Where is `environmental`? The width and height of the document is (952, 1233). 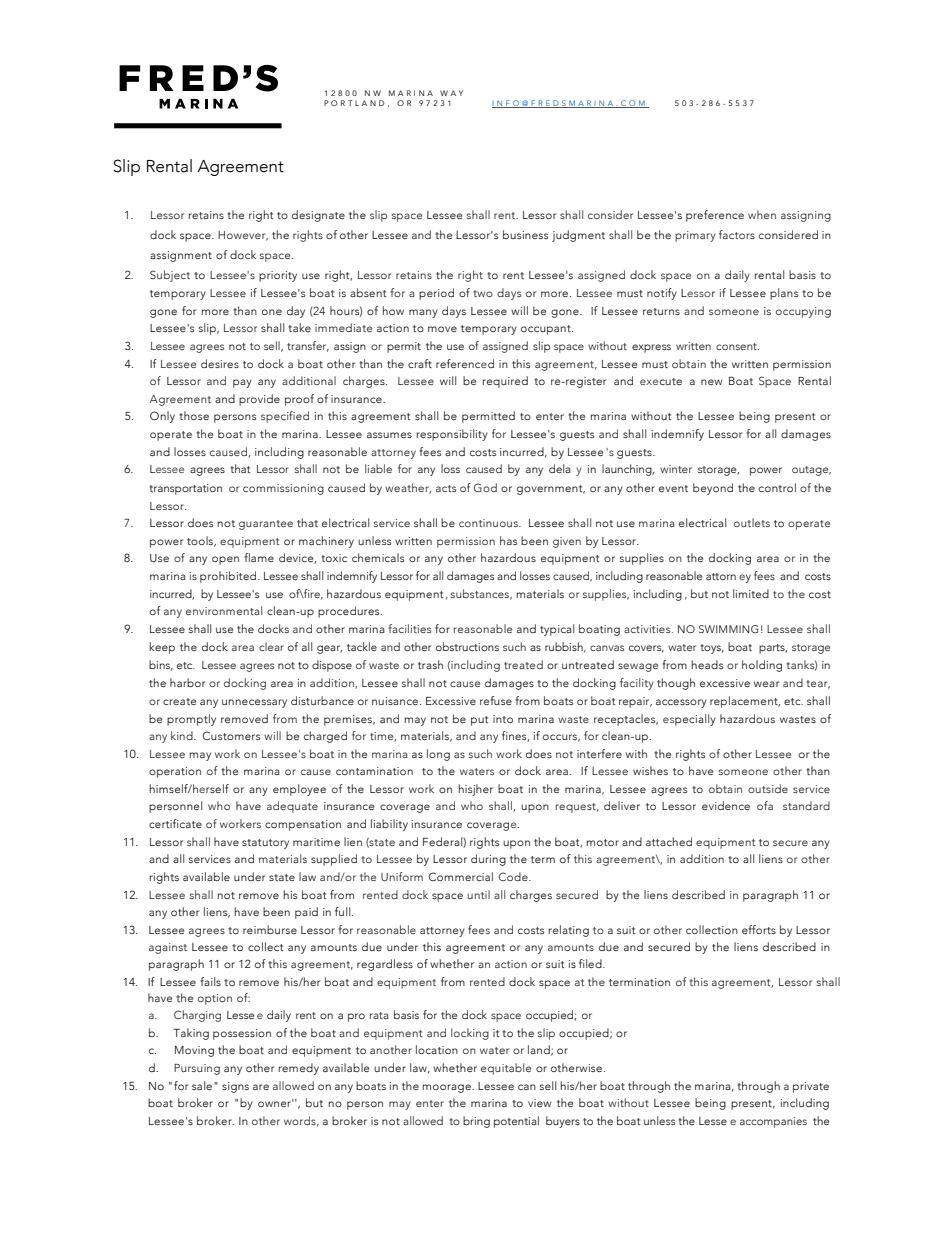
environmental is located at coordinates (224, 610).
